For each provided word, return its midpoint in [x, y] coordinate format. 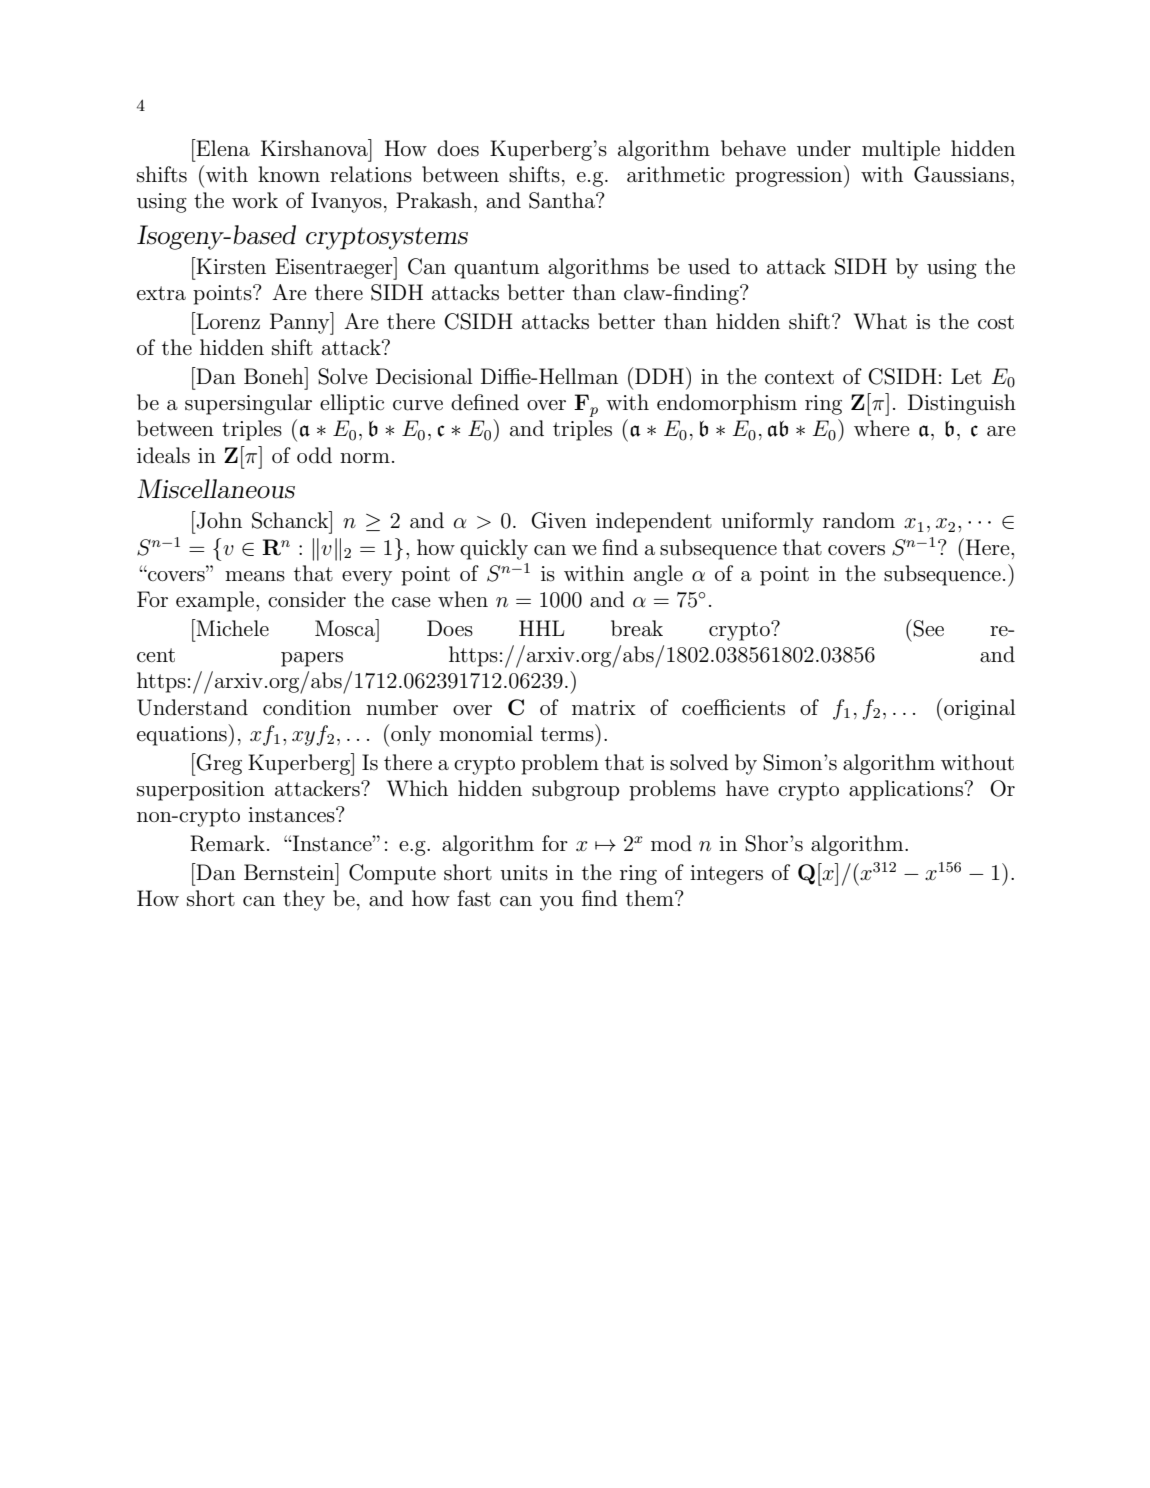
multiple [901, 150]
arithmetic [676, 174]
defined [485, 402]
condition [307, 707]
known [289, 174]
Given [559, 520]
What [880, 321]
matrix [604, 707]
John [218, 520]
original [980, 709]
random [859, 520]
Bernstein [290, 872]
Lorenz [227, 320]
